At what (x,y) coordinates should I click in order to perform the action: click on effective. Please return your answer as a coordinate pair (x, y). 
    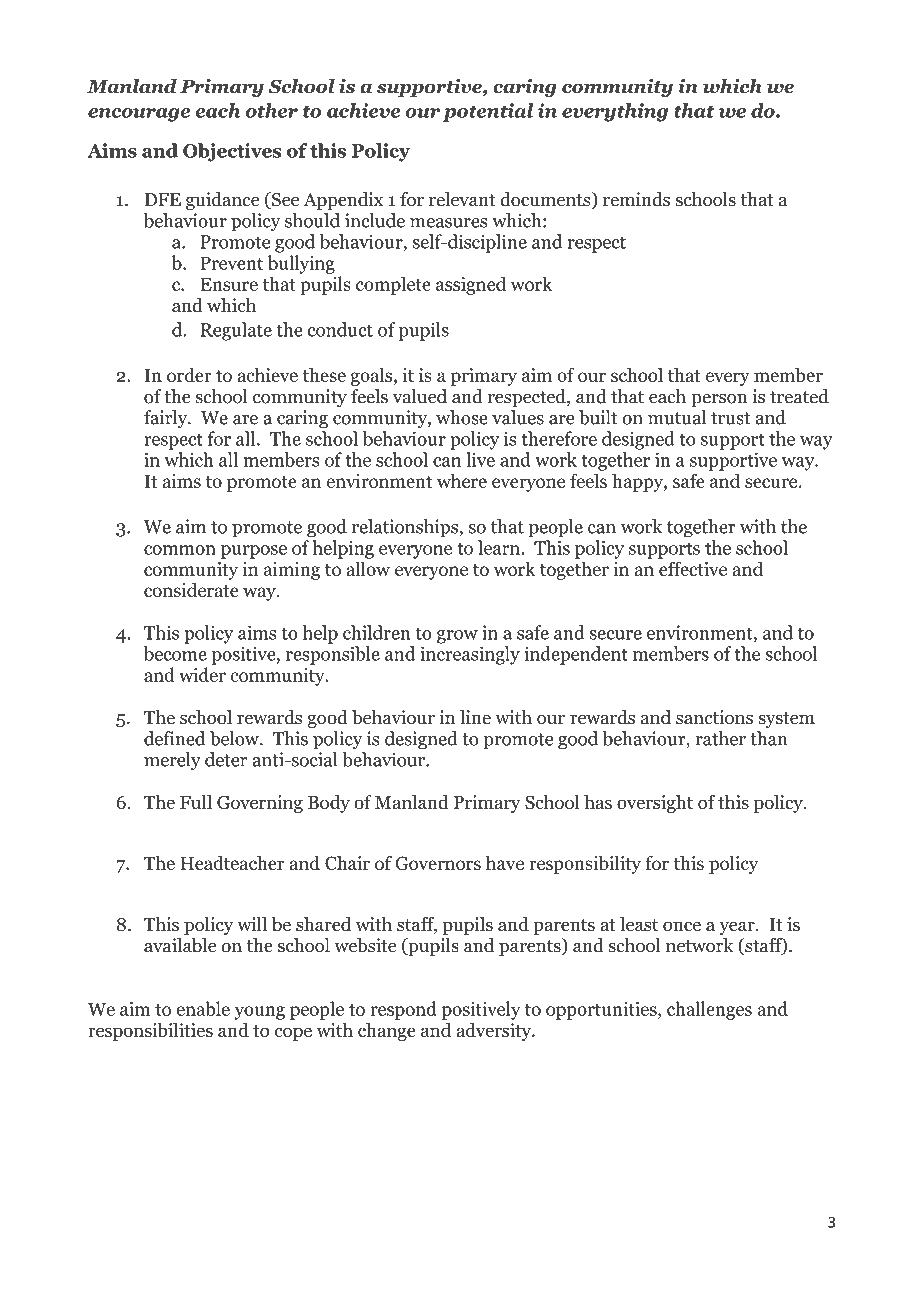
    Looking at the image, I should click on (693, 568).
